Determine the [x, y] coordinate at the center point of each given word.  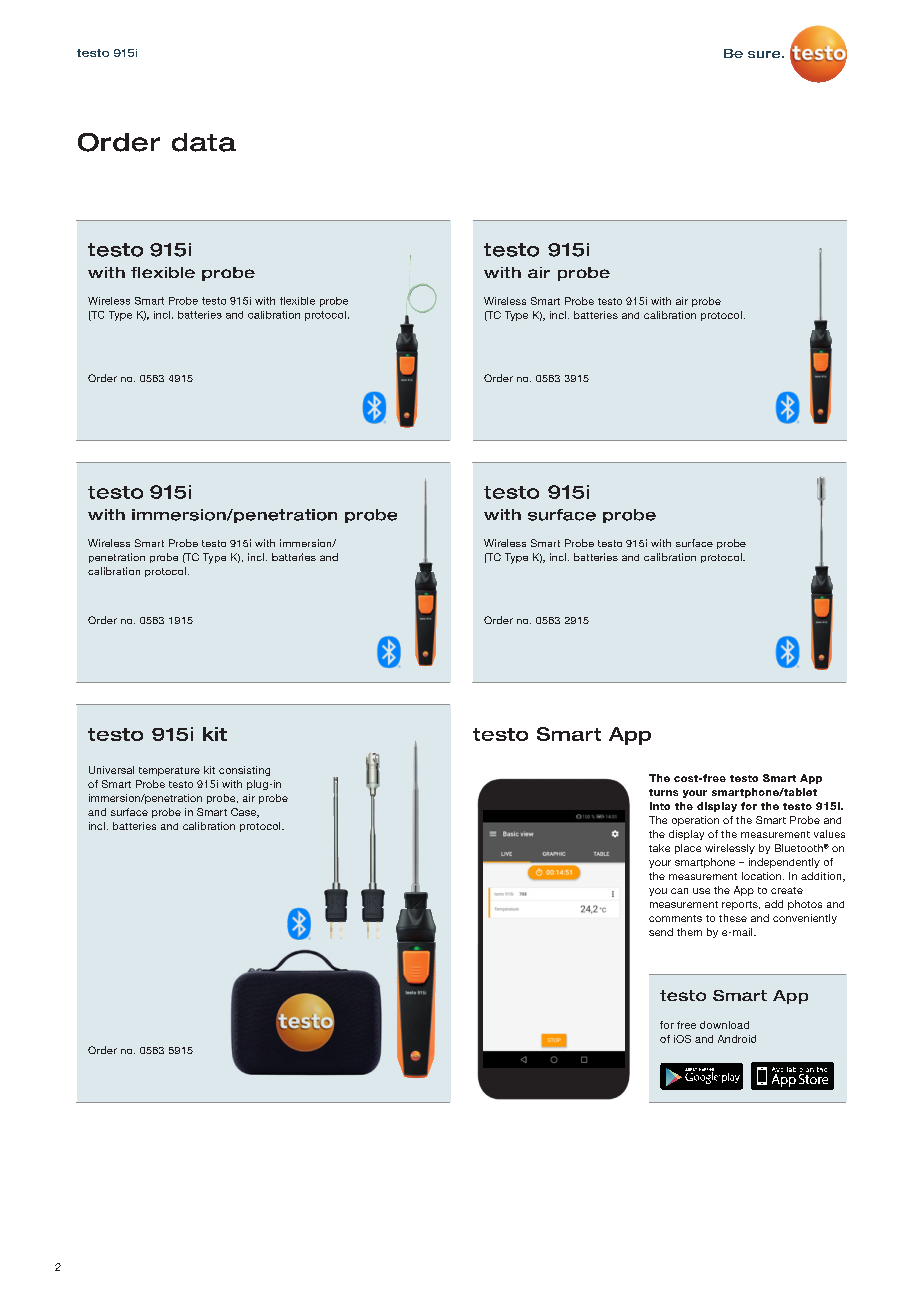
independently [784, 863]
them [689, 932]
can [679, 891]
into [660, 806]
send [661, 932]
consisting [244, 771]
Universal [111, 770]
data [204, 142]
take [659, 848]
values [829, 834]
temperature [169, 771]
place [688, 849]
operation [695, 821]
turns [663, 792]
